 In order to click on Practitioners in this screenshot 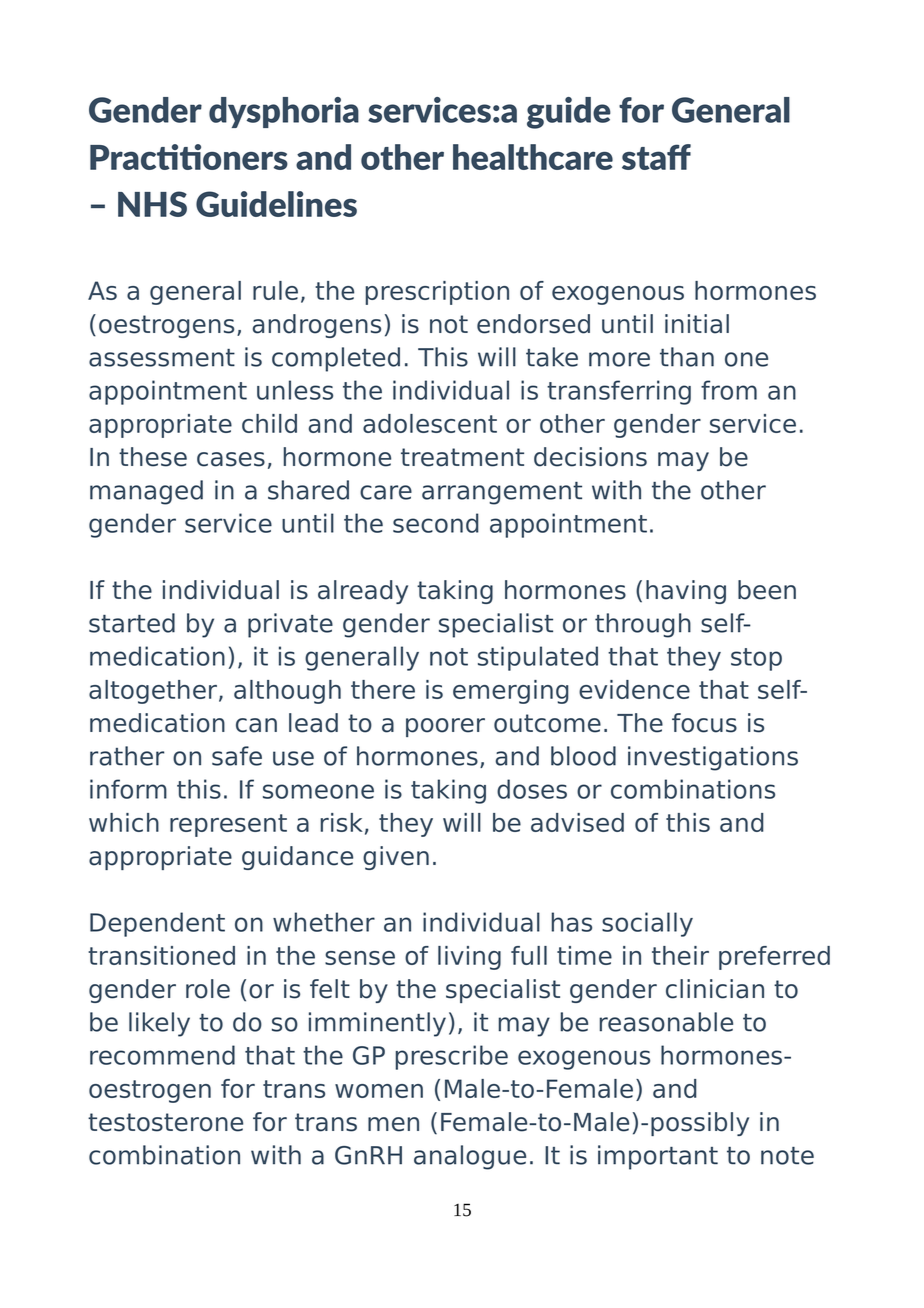, I will do `click(189, 157)`.
